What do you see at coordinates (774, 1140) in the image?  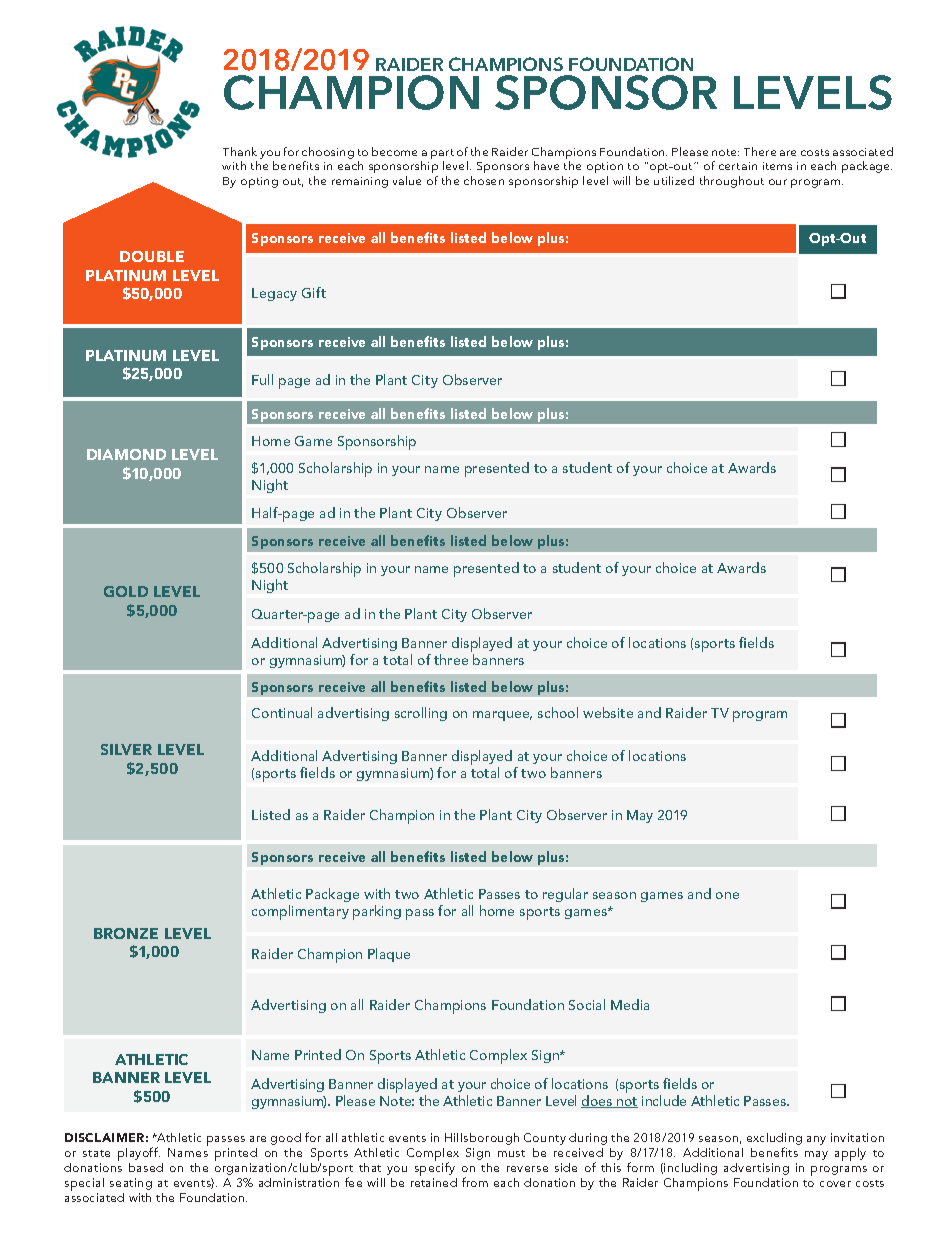 I see `excluding` at bounding box center [774, 1140].
